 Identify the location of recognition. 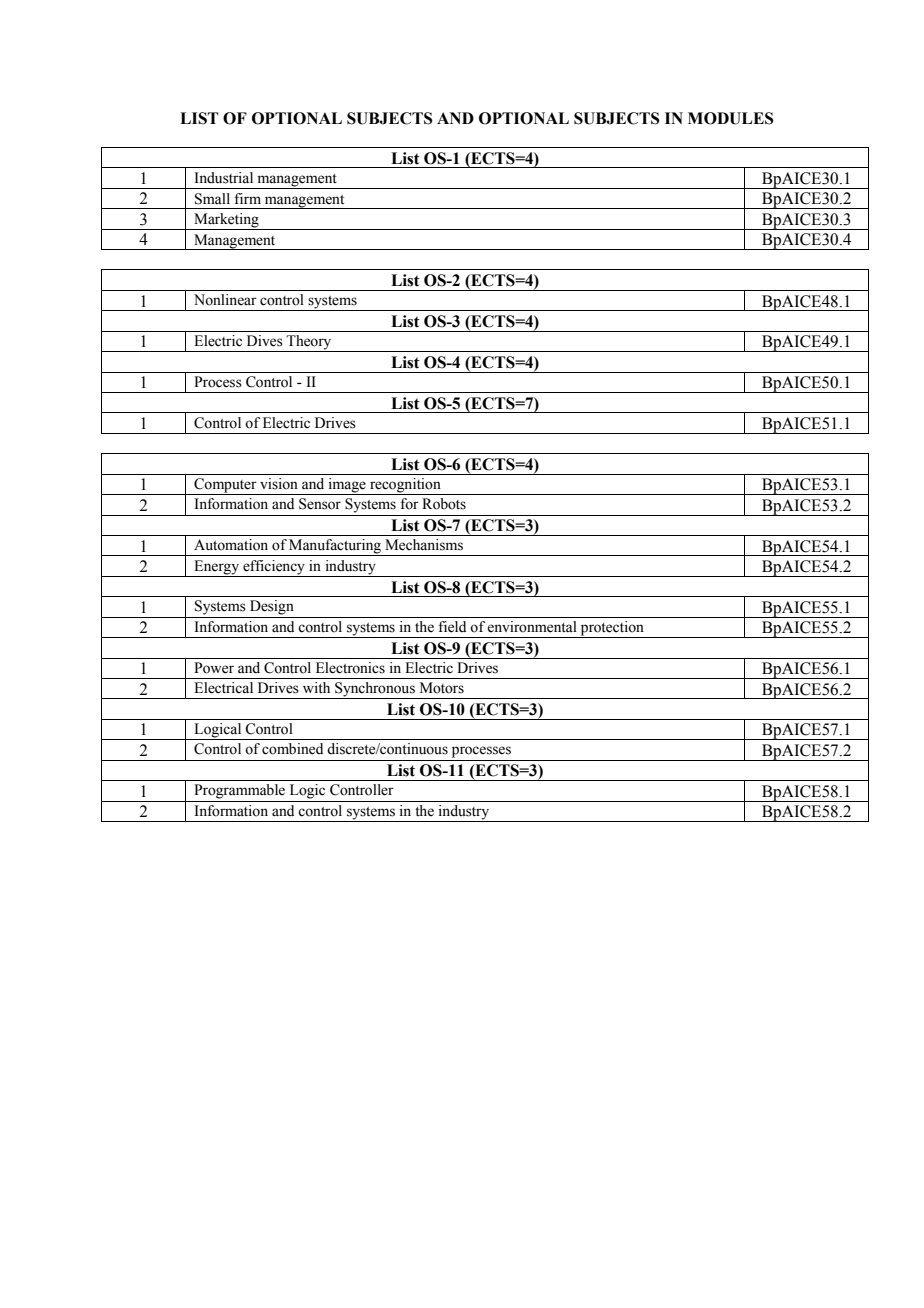
(405, 486).
